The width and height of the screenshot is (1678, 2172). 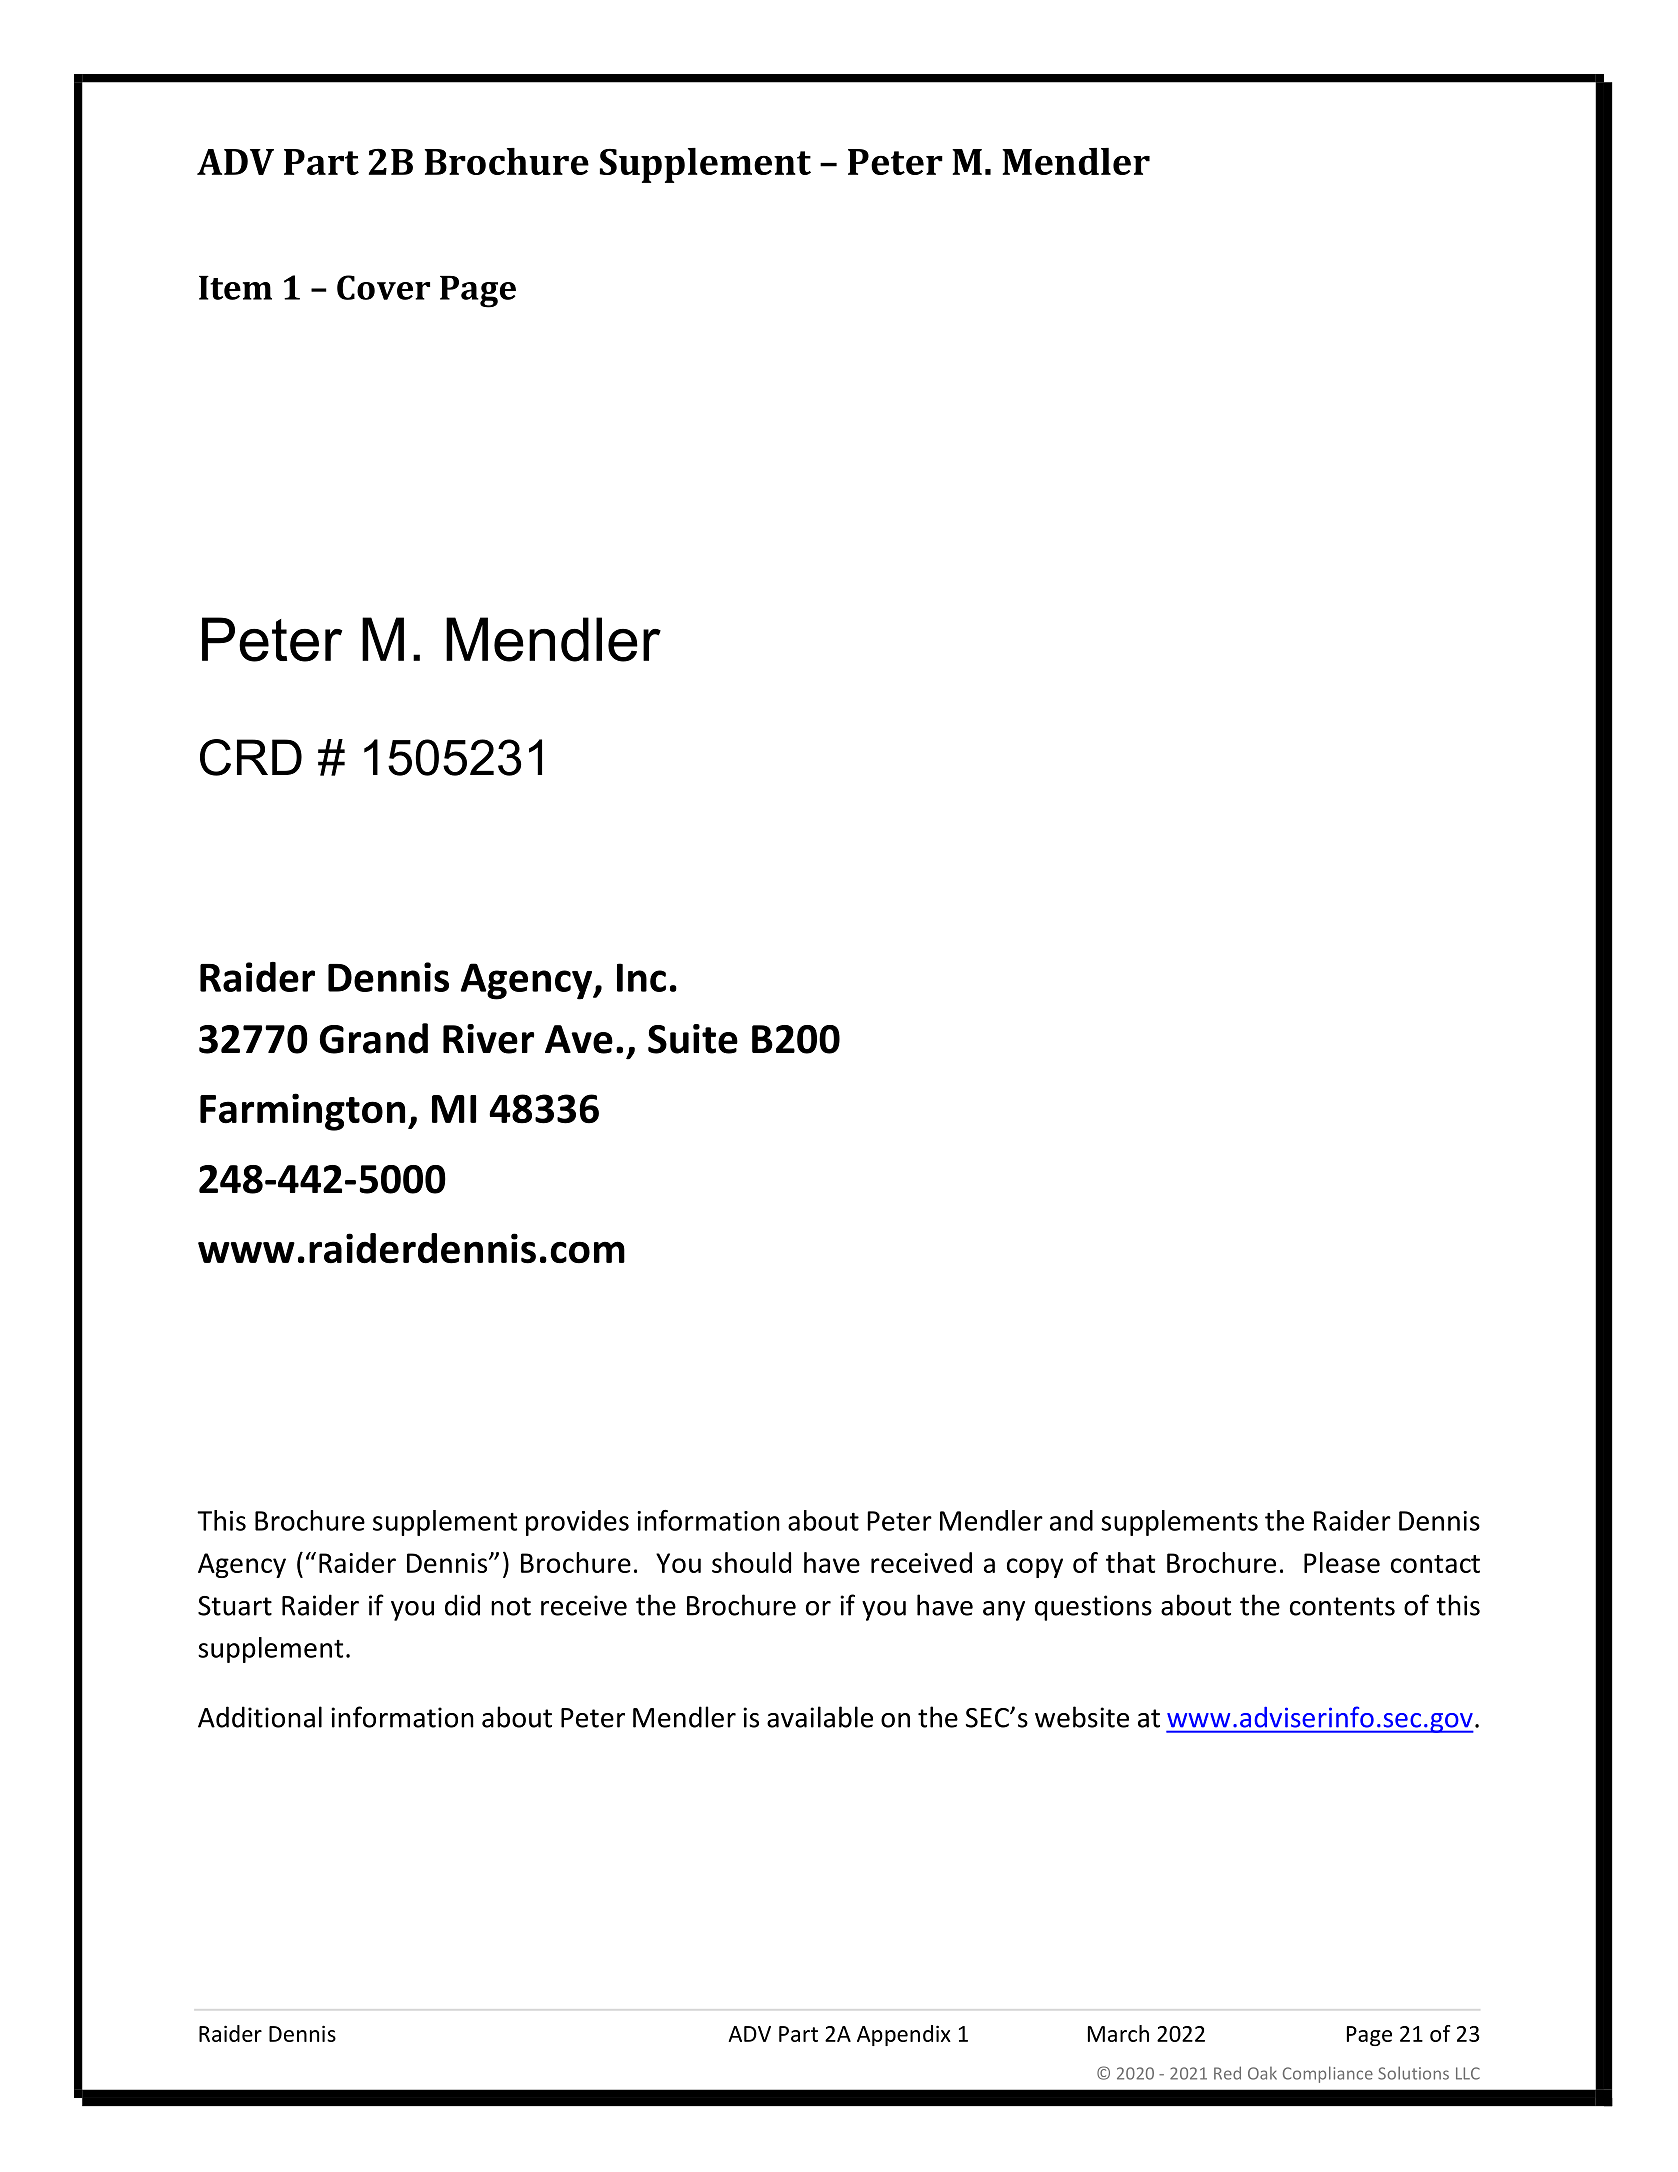 I want to click on Compliance, so click(x=1328, y=2074).
